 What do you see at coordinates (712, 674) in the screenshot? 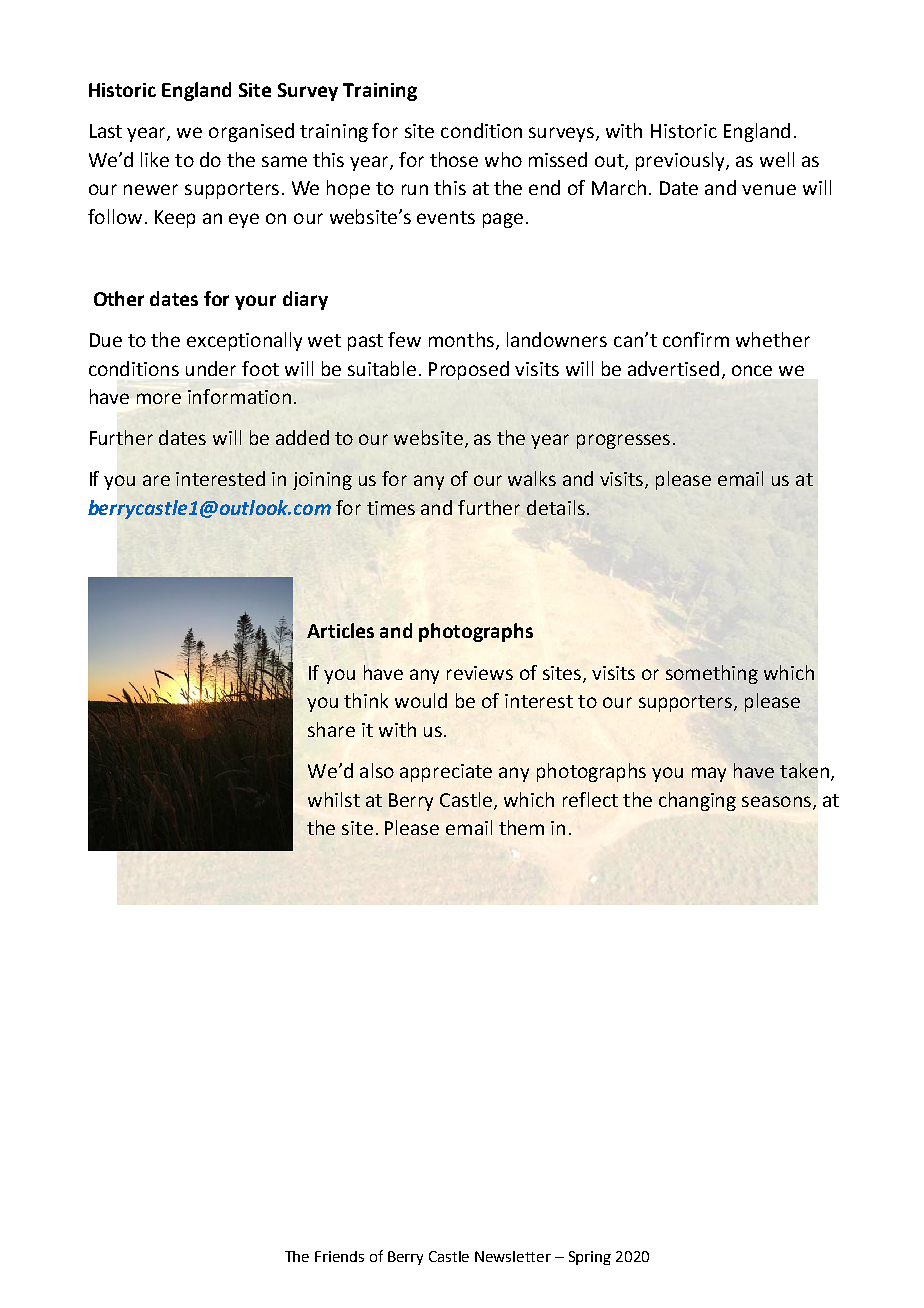
I see `something` at bounding box center [712, 674].
